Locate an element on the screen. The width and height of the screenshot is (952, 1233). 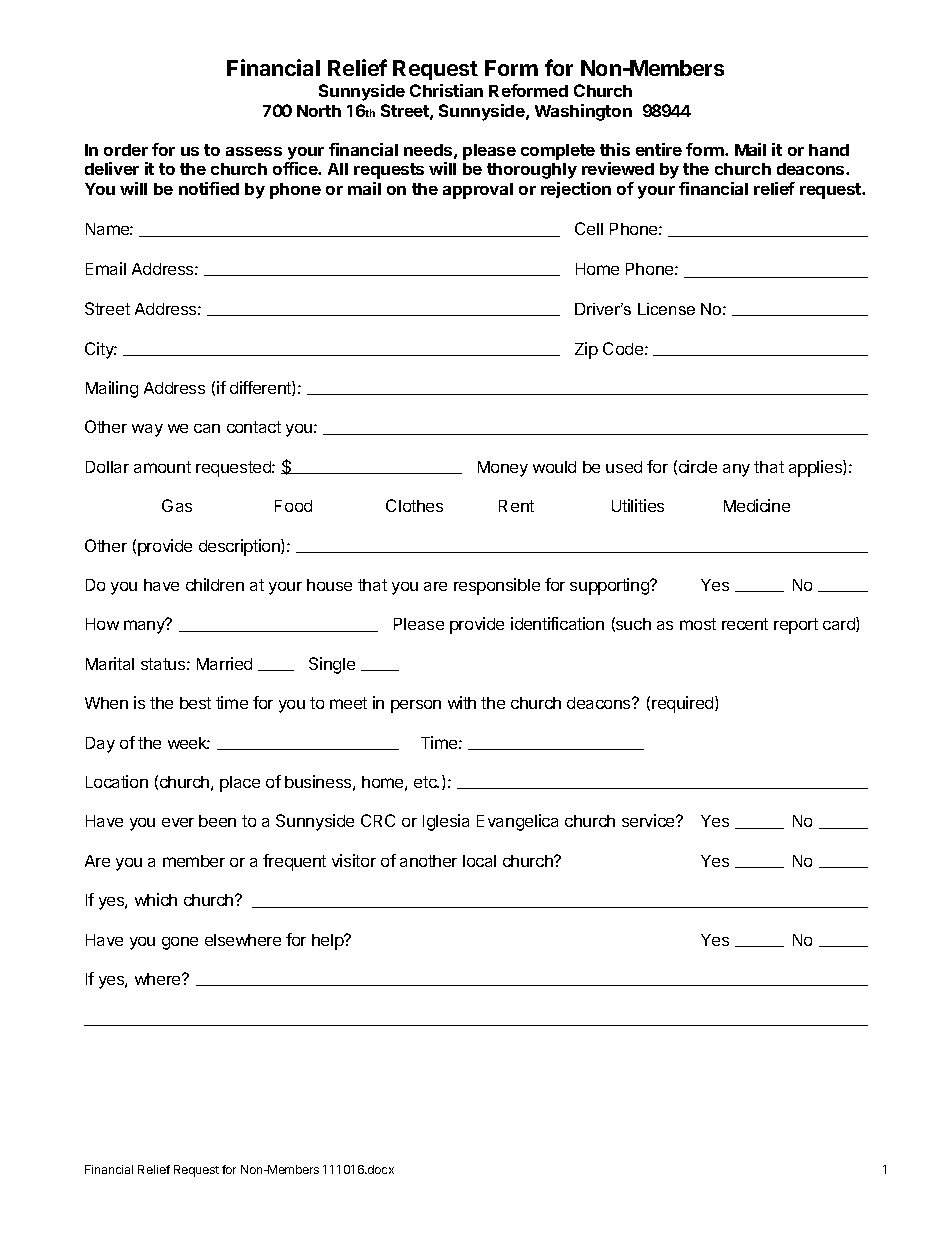
etc is located at coordinates (426, 782).
